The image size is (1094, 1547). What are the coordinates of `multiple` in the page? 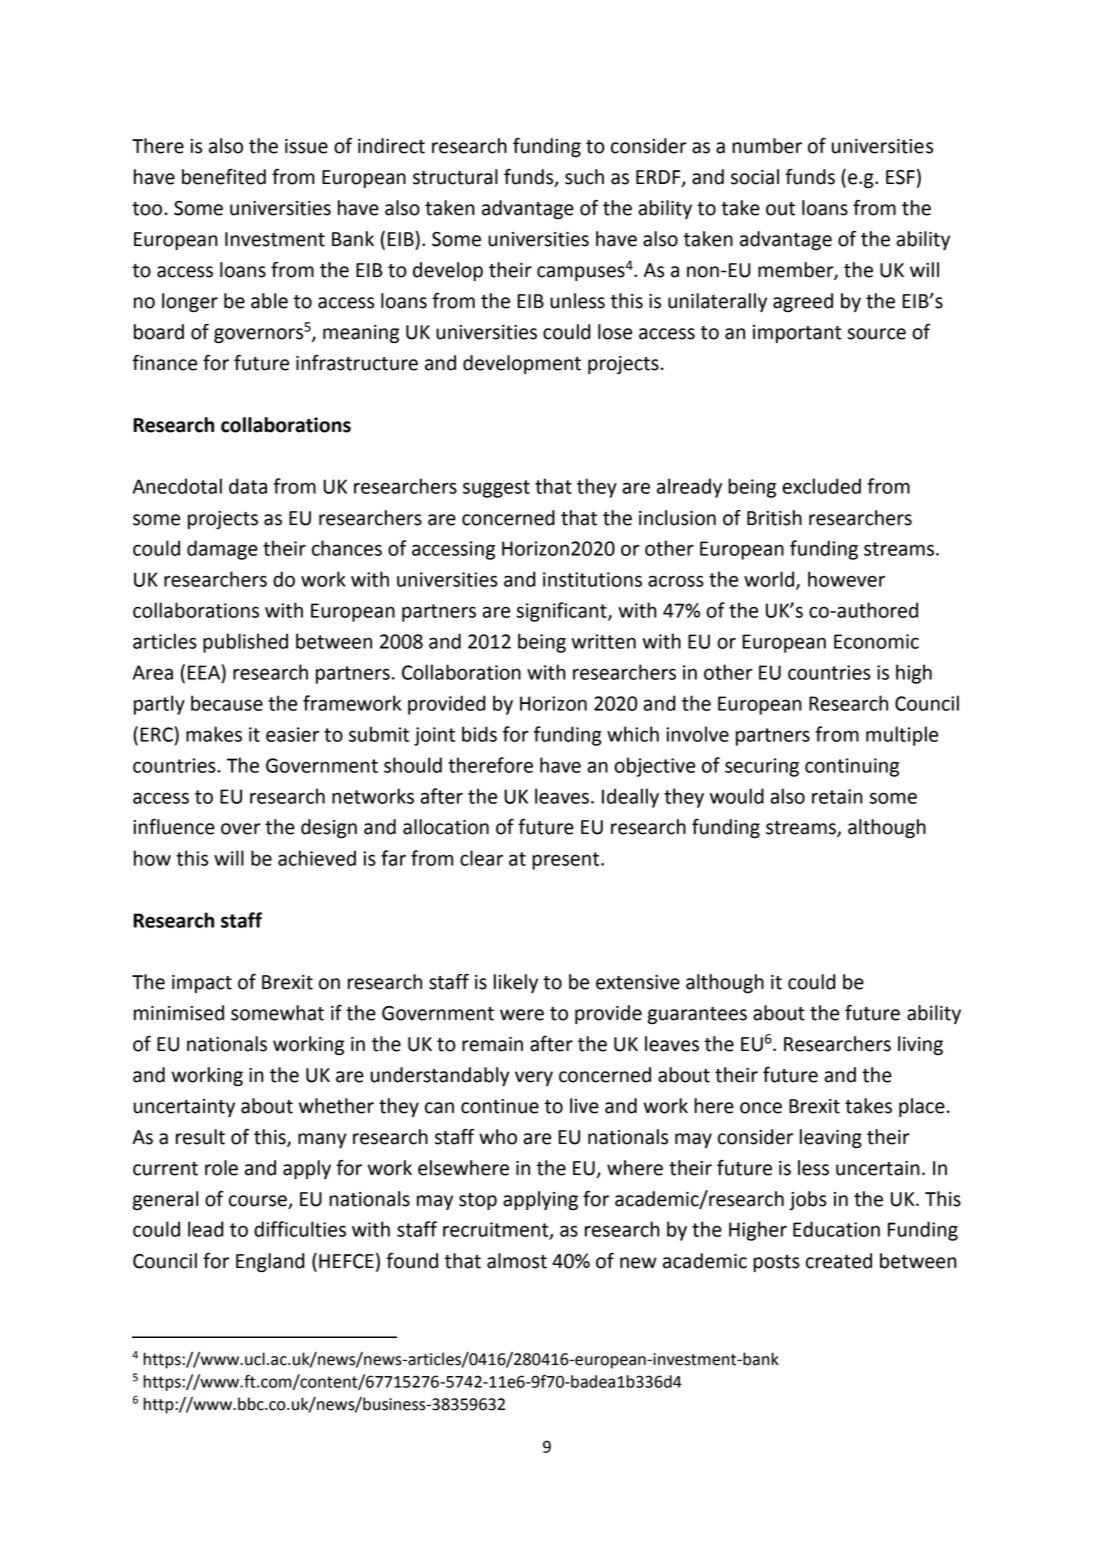 It's located at (902, 736).
